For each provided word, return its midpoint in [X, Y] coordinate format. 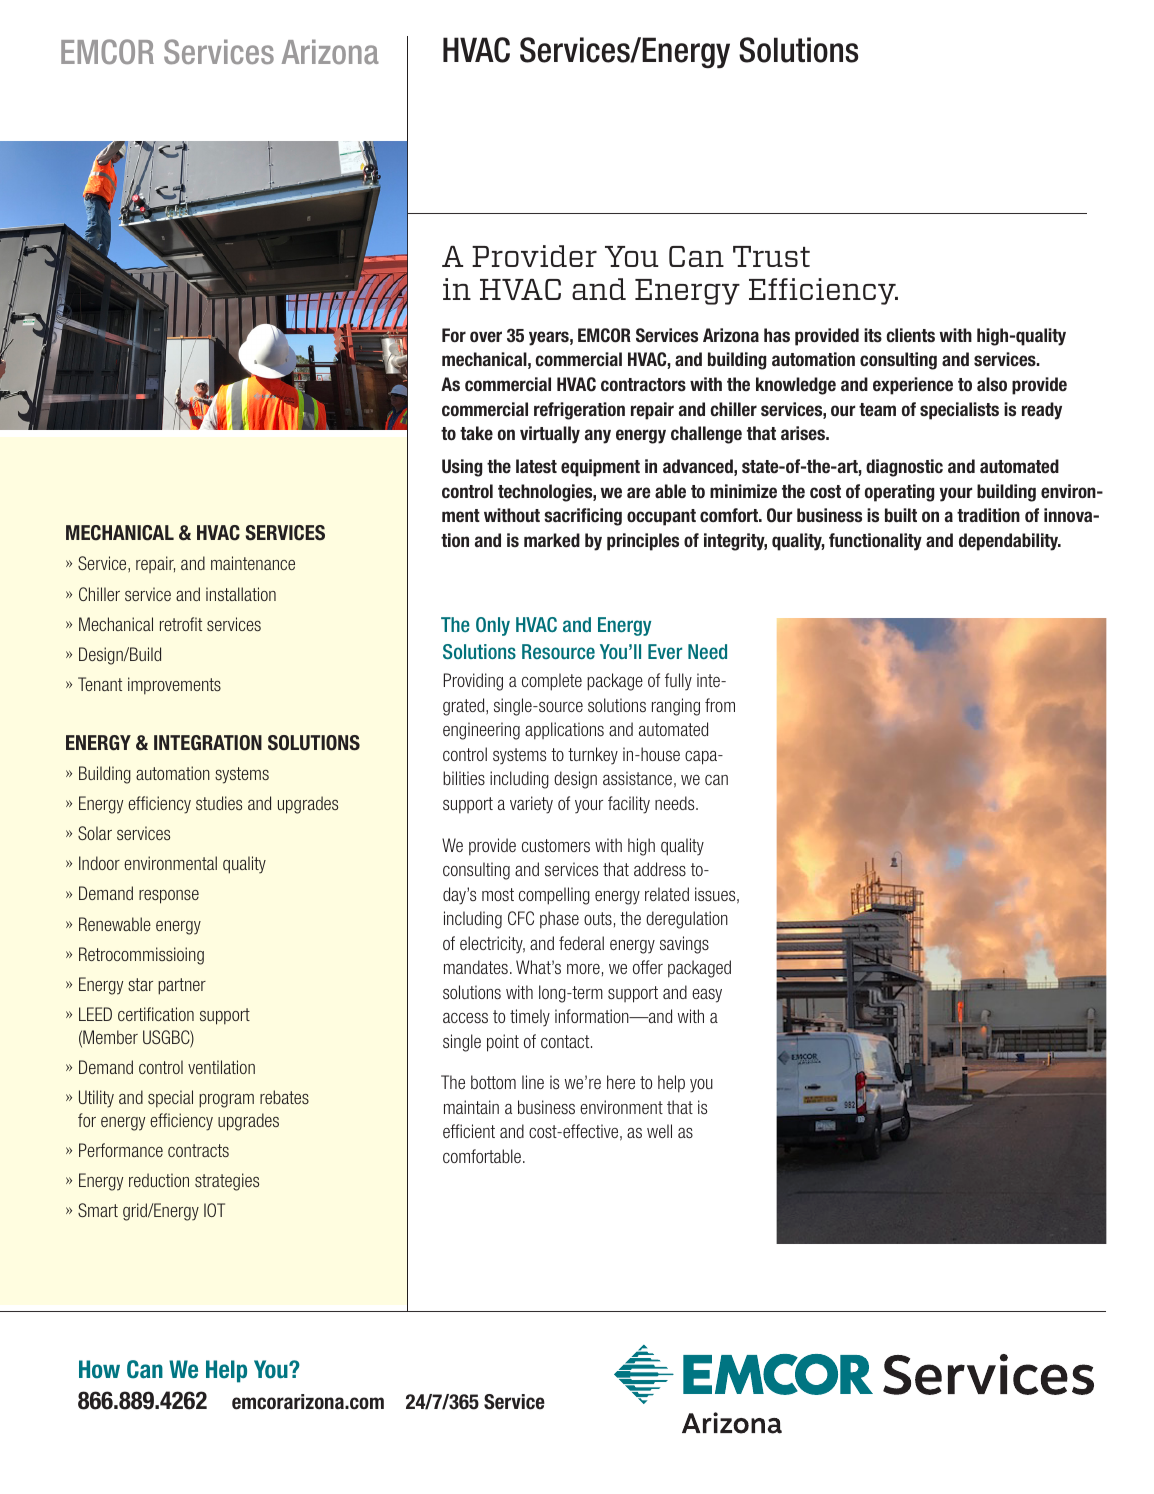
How [99, 1369]
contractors [643, 385]
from [720, 705]
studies [219, 803]
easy [707, 996]
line [533, 1082]
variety [531, 805]
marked [552, 540]
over [486, 337]
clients [910, 335]
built [901, 515]
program [226, 1101]
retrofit [181, 624]
